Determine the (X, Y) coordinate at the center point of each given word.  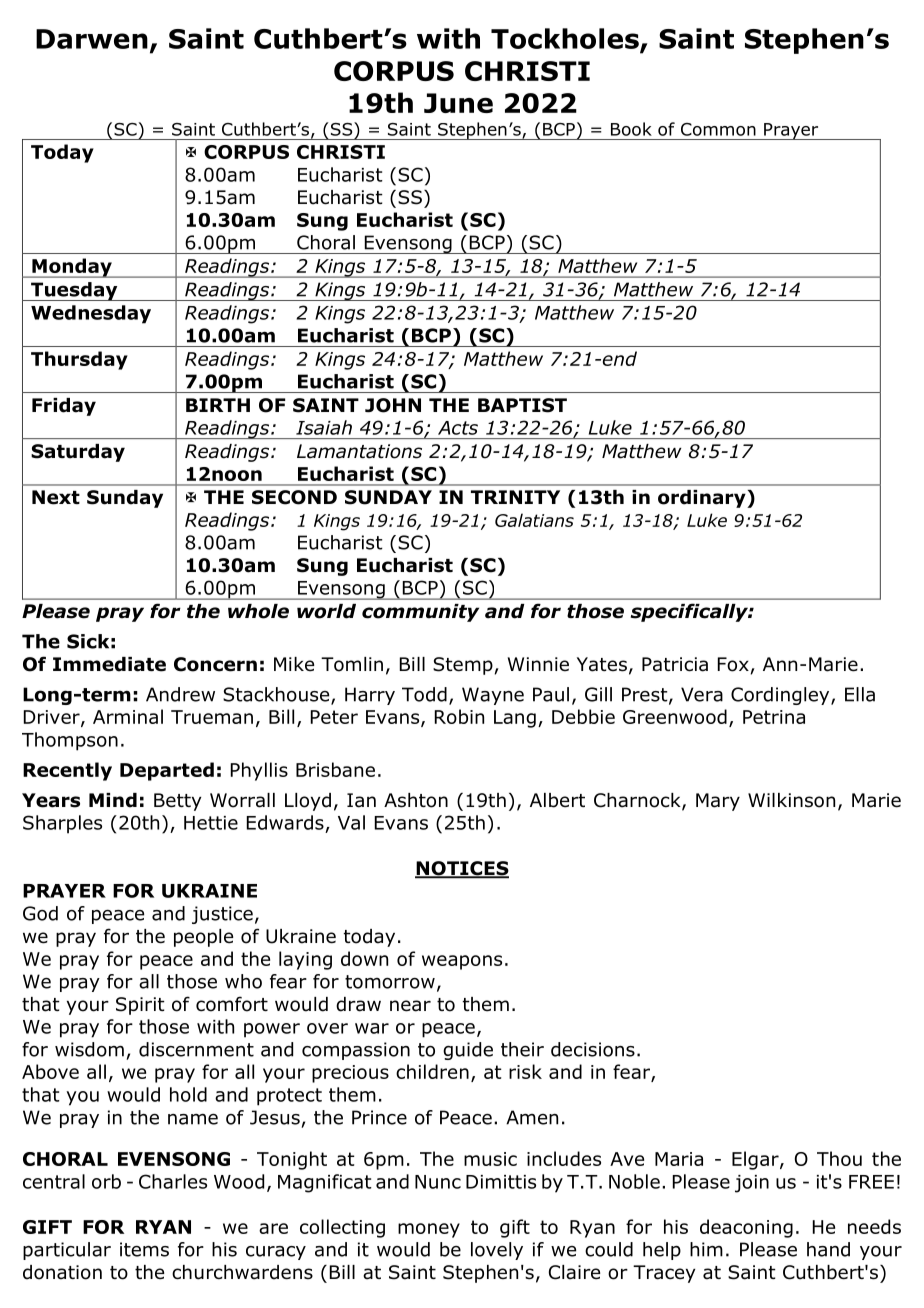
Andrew (180, 694)
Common (718, 129)
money (429, 1230)
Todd (424, 694)
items (144, 1249)
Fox (733, 664)
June (458, 103)
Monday (72, 268)
